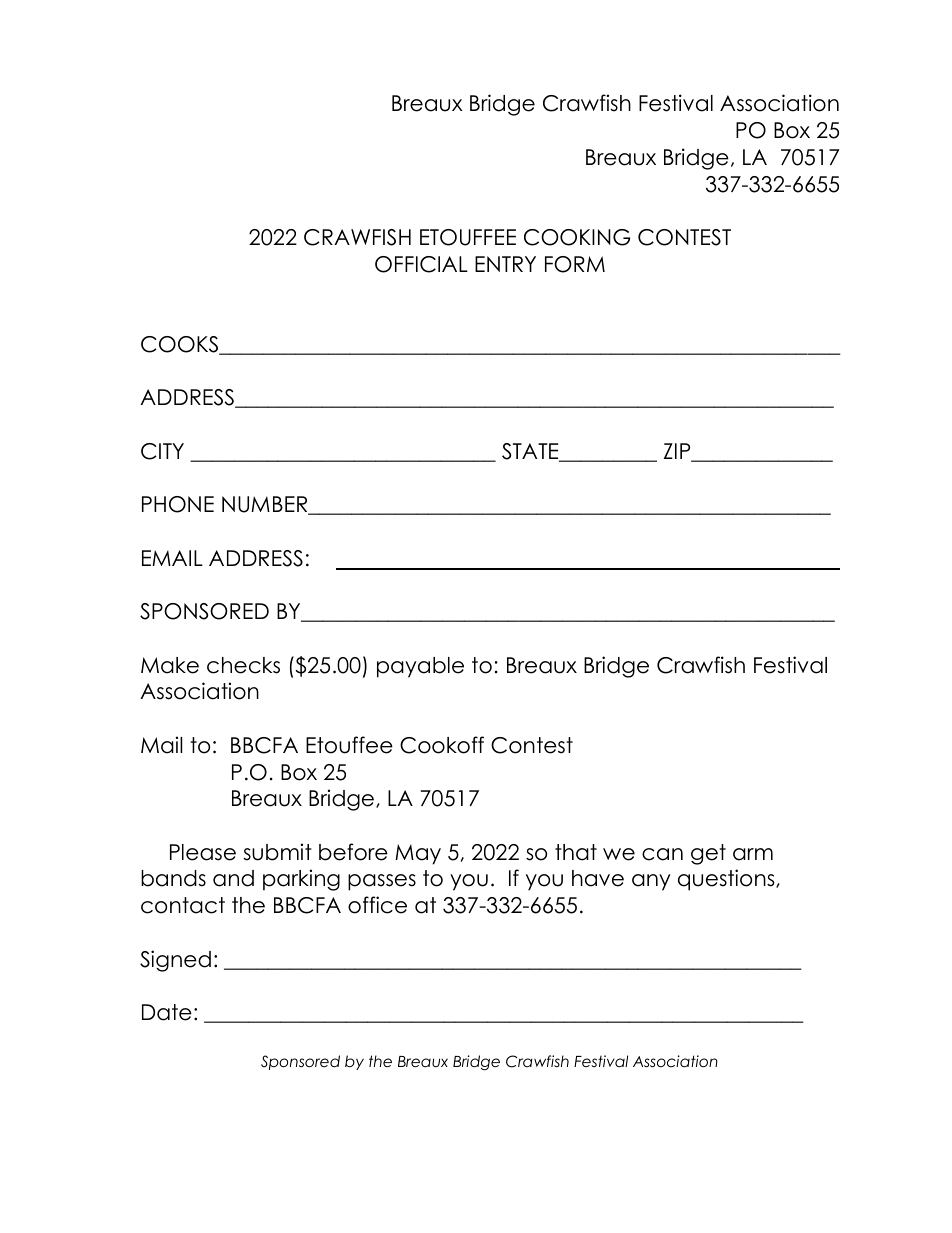 This screenshot has width=952, height=1233. I want to click on PHONE, so click(178, 504).
